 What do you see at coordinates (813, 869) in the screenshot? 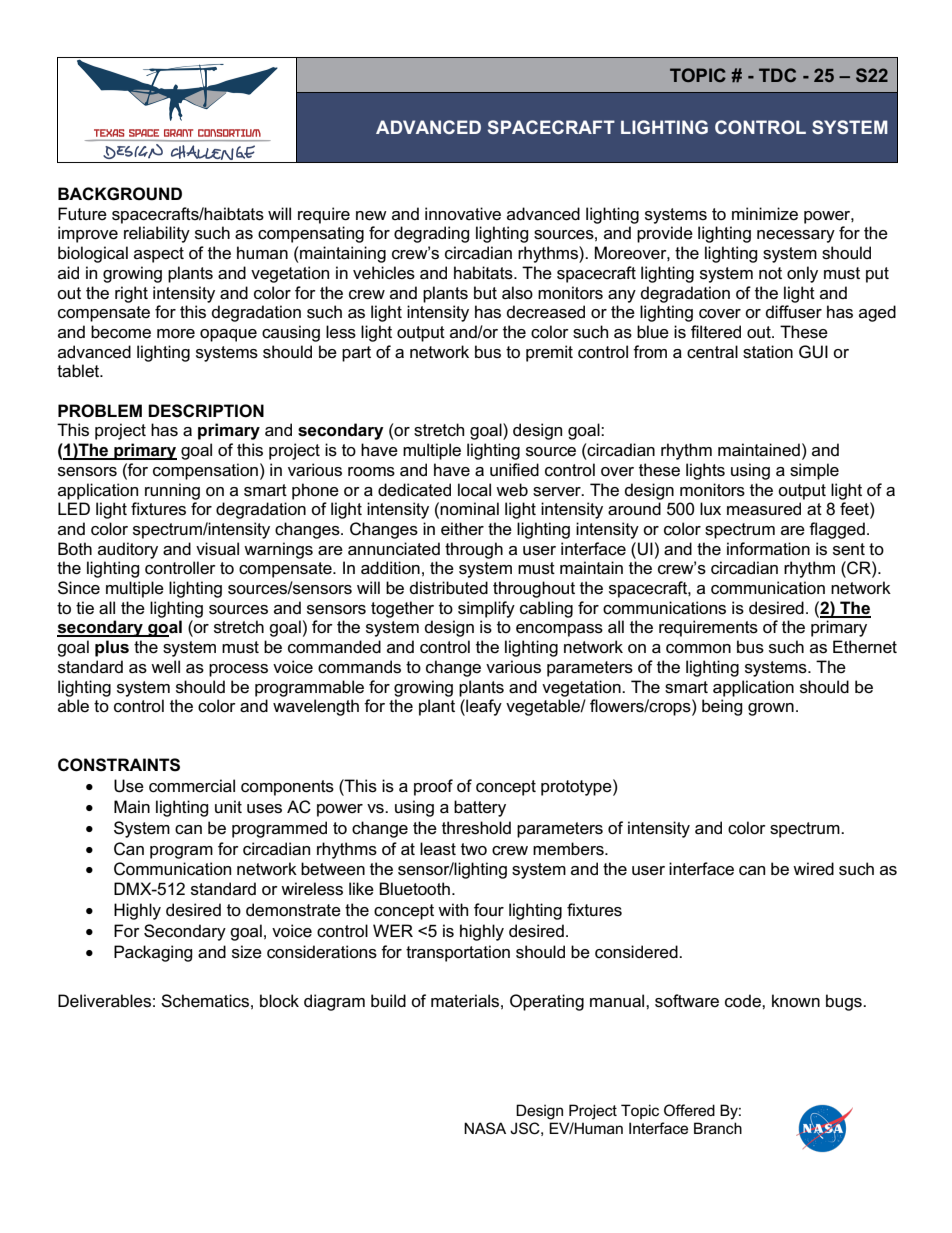
I see `wired` at bounding box center [813, 869].
